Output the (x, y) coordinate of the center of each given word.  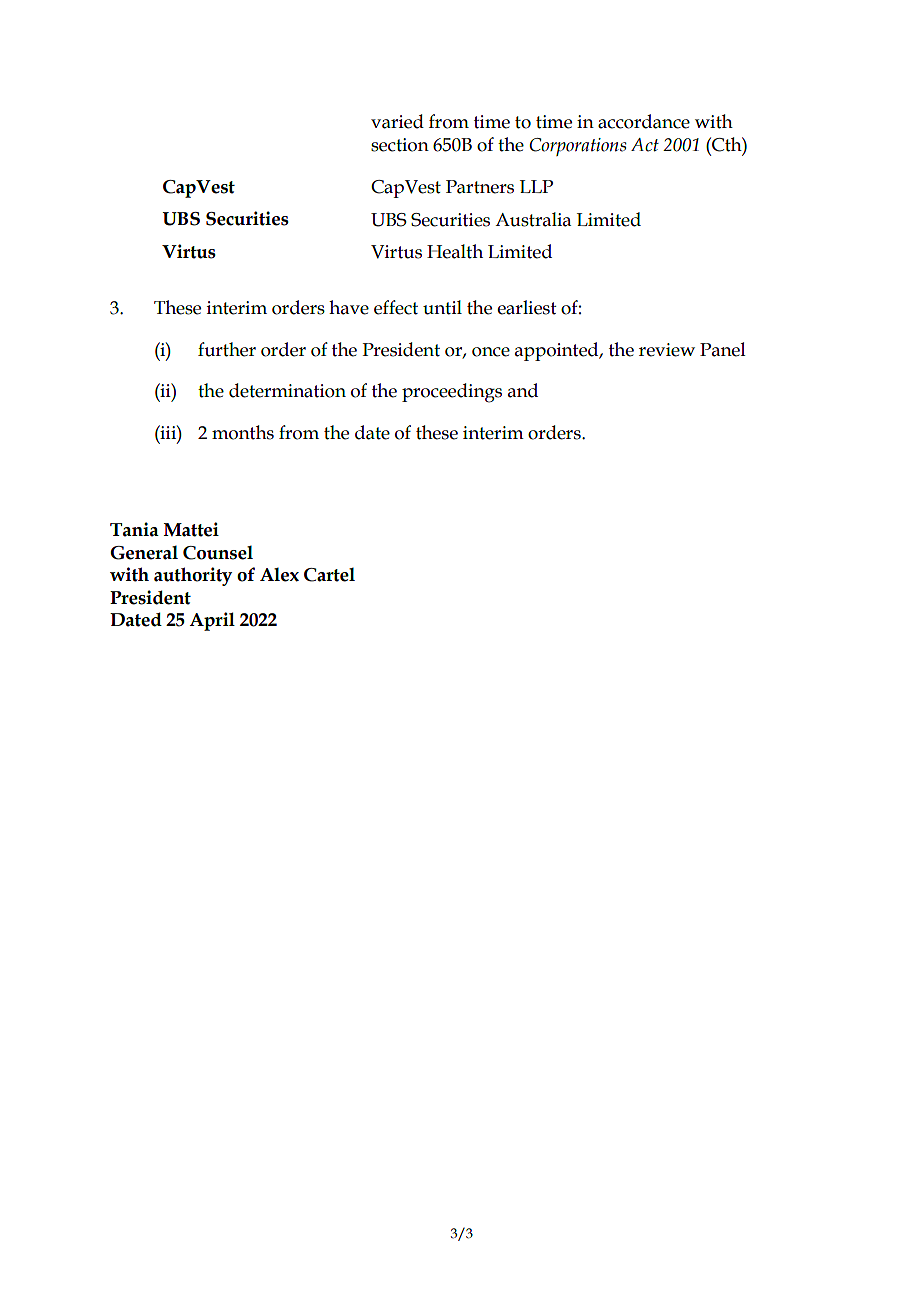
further (227, 349)
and (523, 390)
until (442, 307)
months (243, 432)
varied (397, 121)
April (212, 621)
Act (645, 145)
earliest (527, 307)
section (400, 145)
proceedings (452, 393)
